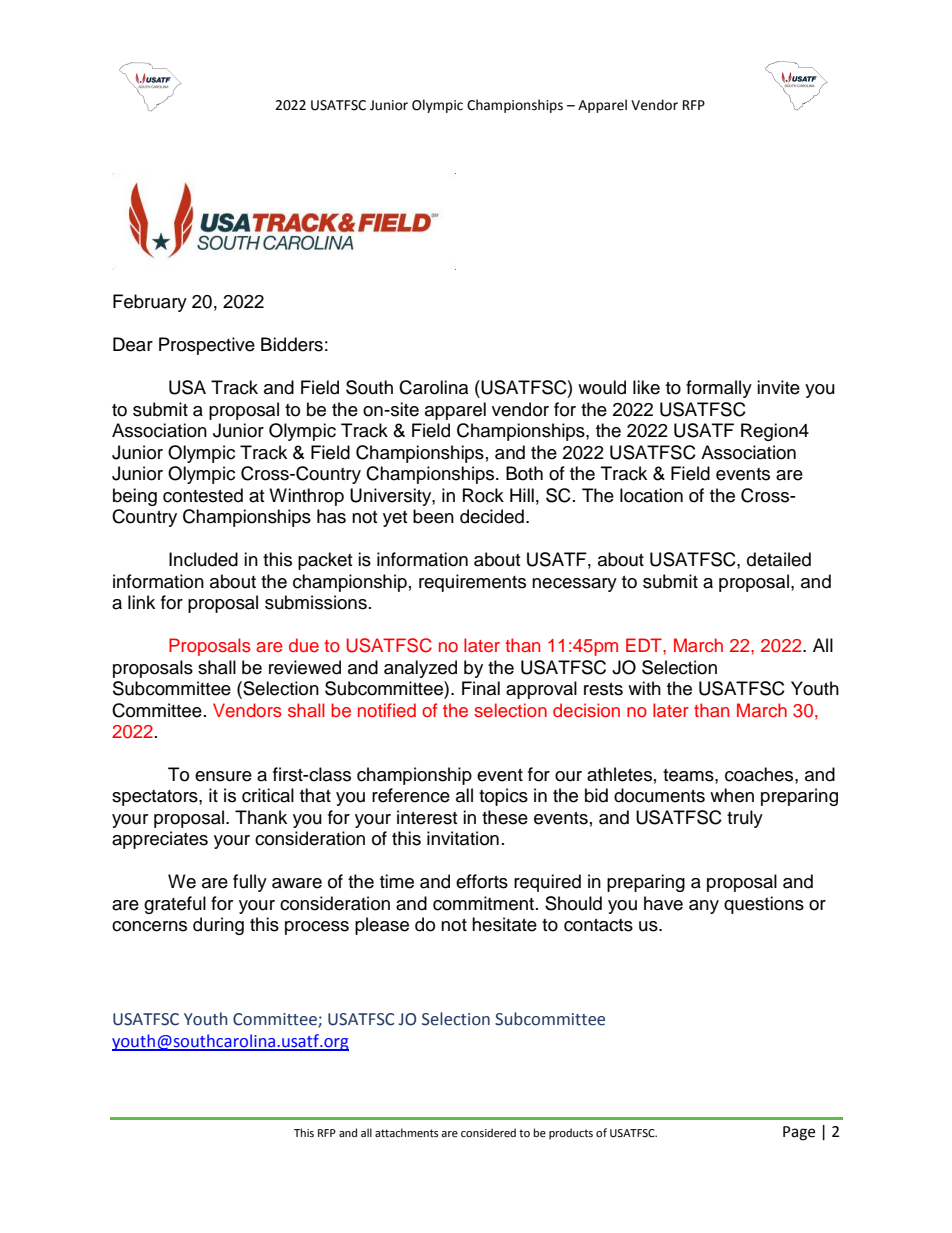  I want to click on during, so click(218, 926).
